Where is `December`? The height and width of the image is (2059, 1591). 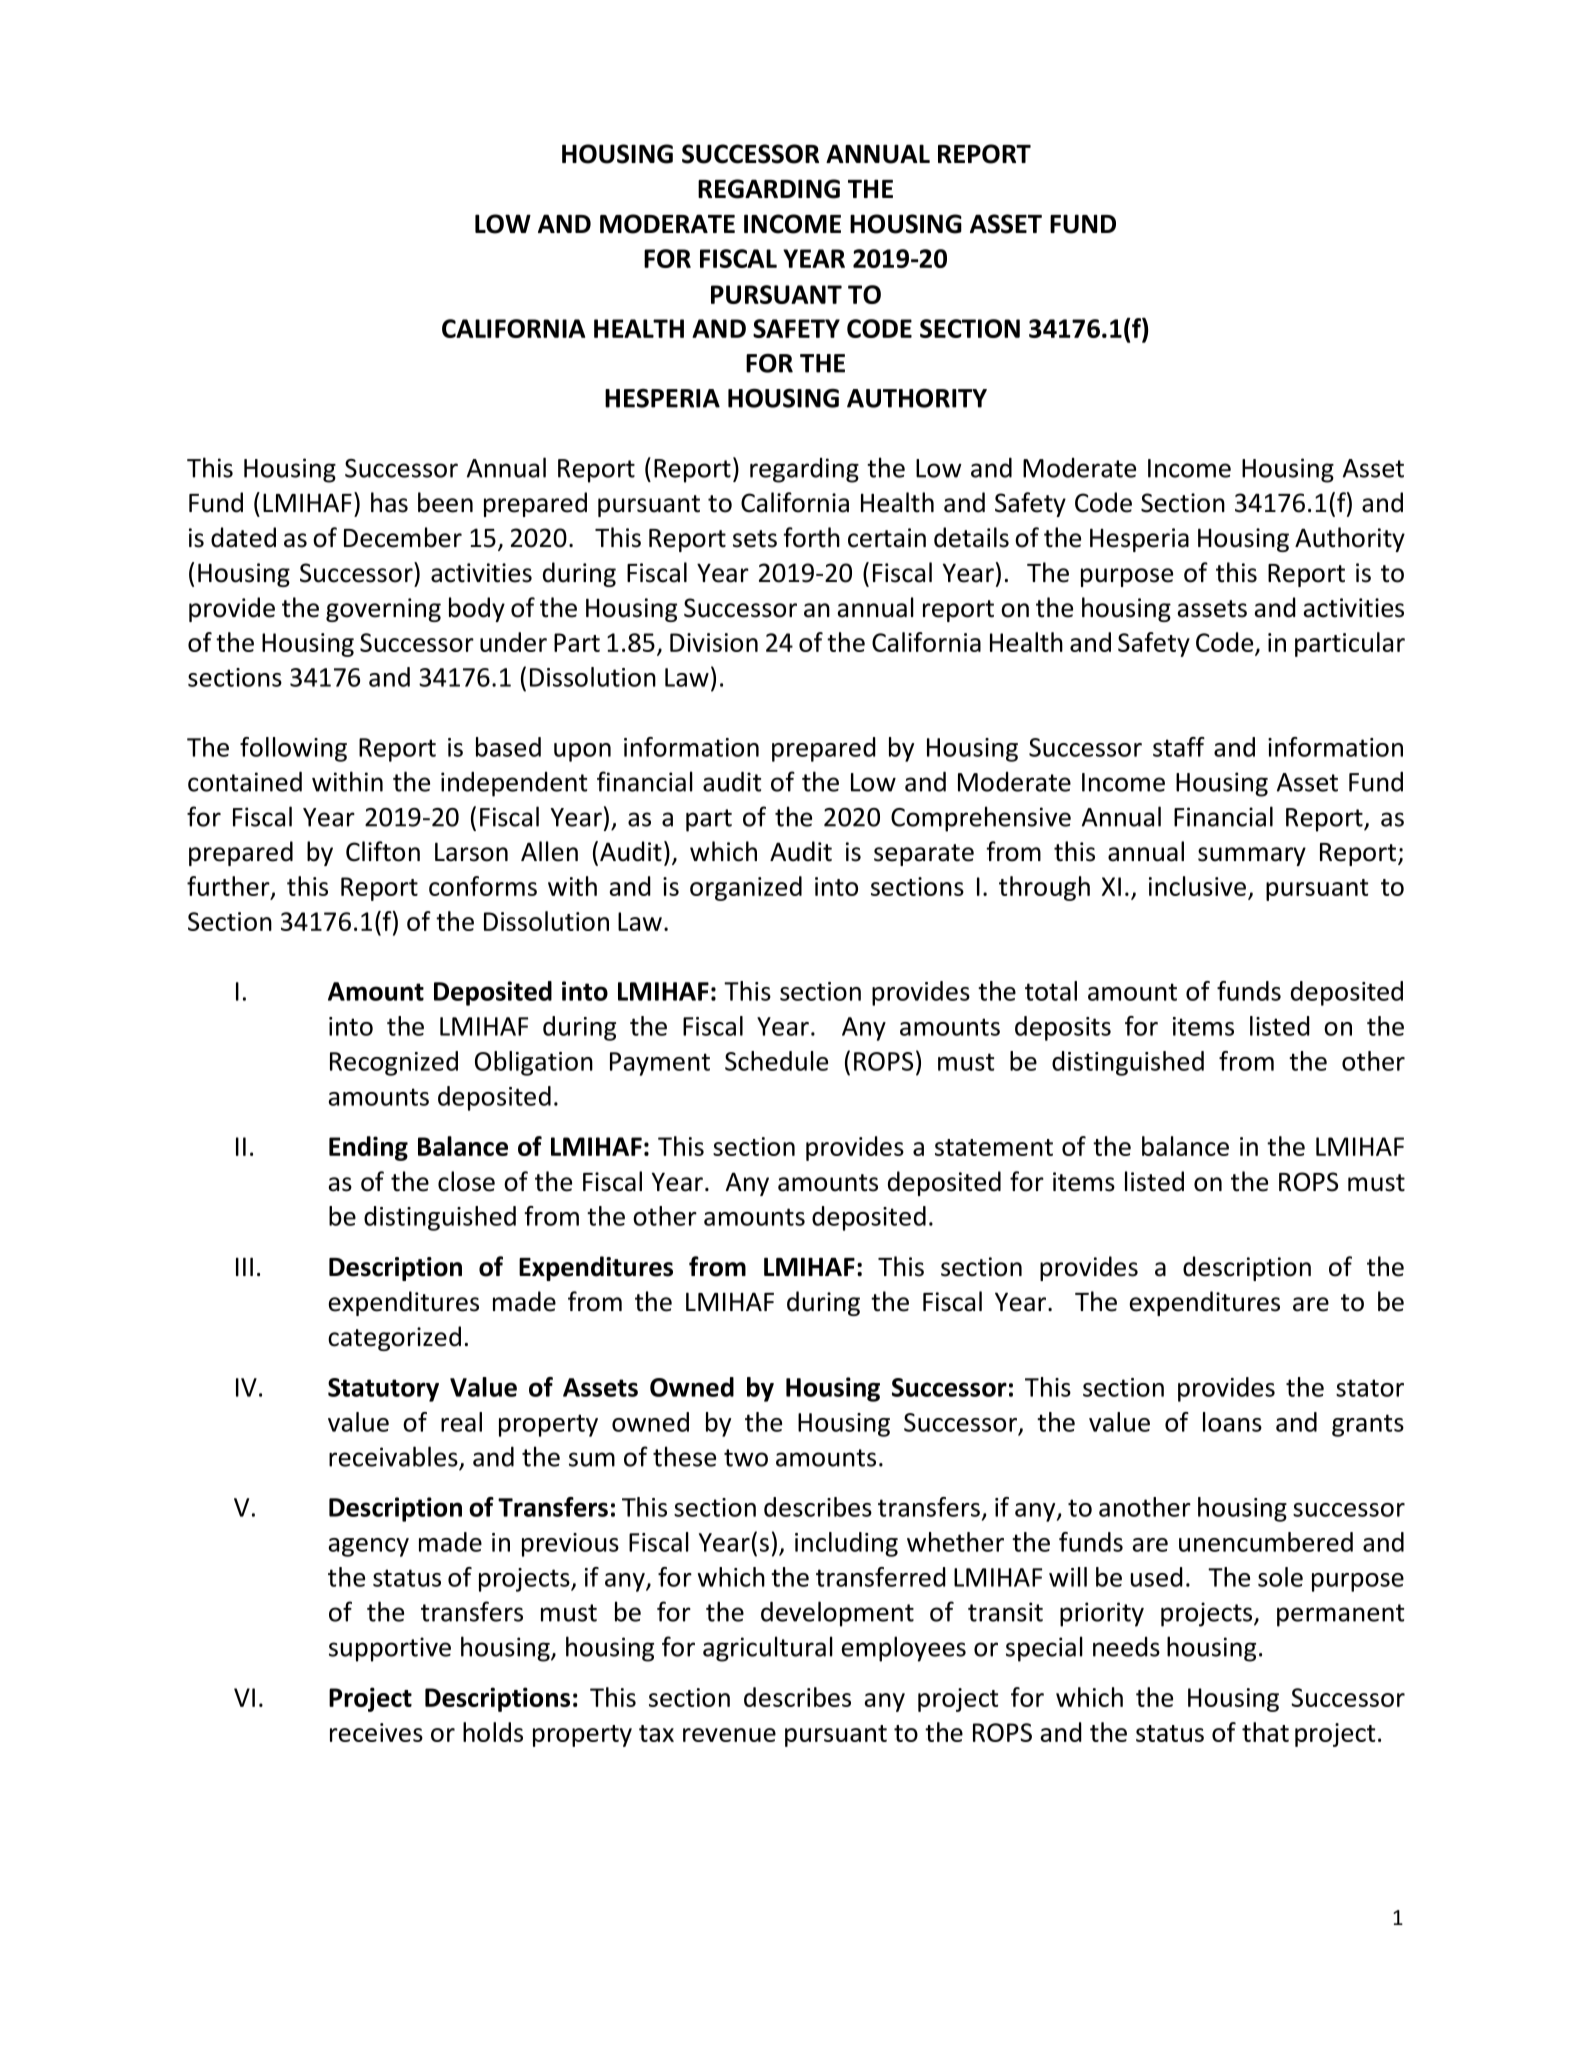
December is located at coordinates (403, 537).
